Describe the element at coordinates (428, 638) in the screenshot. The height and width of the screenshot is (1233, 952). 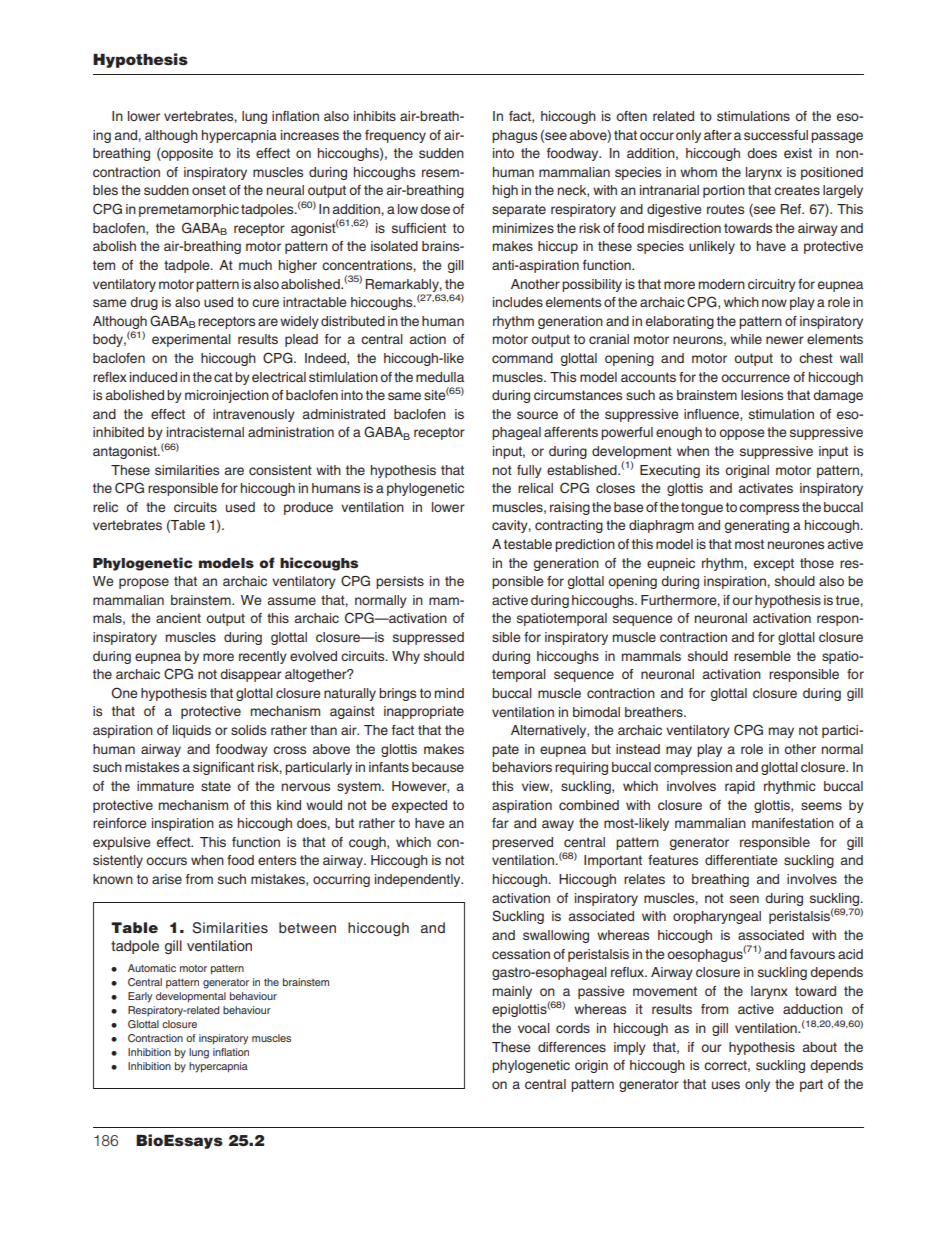
I see `suppressed` at that location.
